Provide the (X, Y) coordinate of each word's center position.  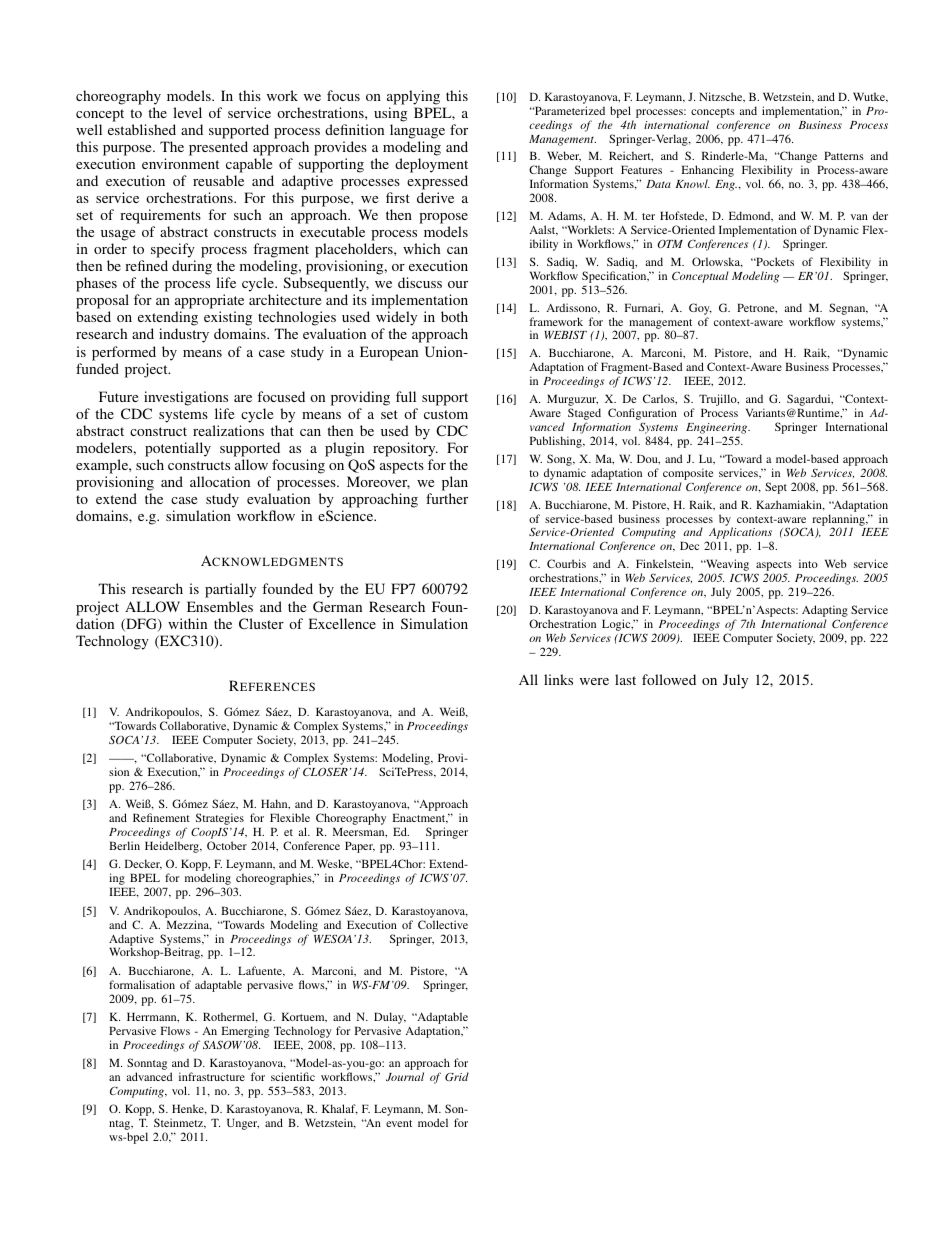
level (187, 112)
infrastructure (212, 1076)
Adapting (825, 612)
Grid (457, 1076)
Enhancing (707, 172)
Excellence (342, 623)
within (187, 623)
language (417, 131)
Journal (405, 1076)
